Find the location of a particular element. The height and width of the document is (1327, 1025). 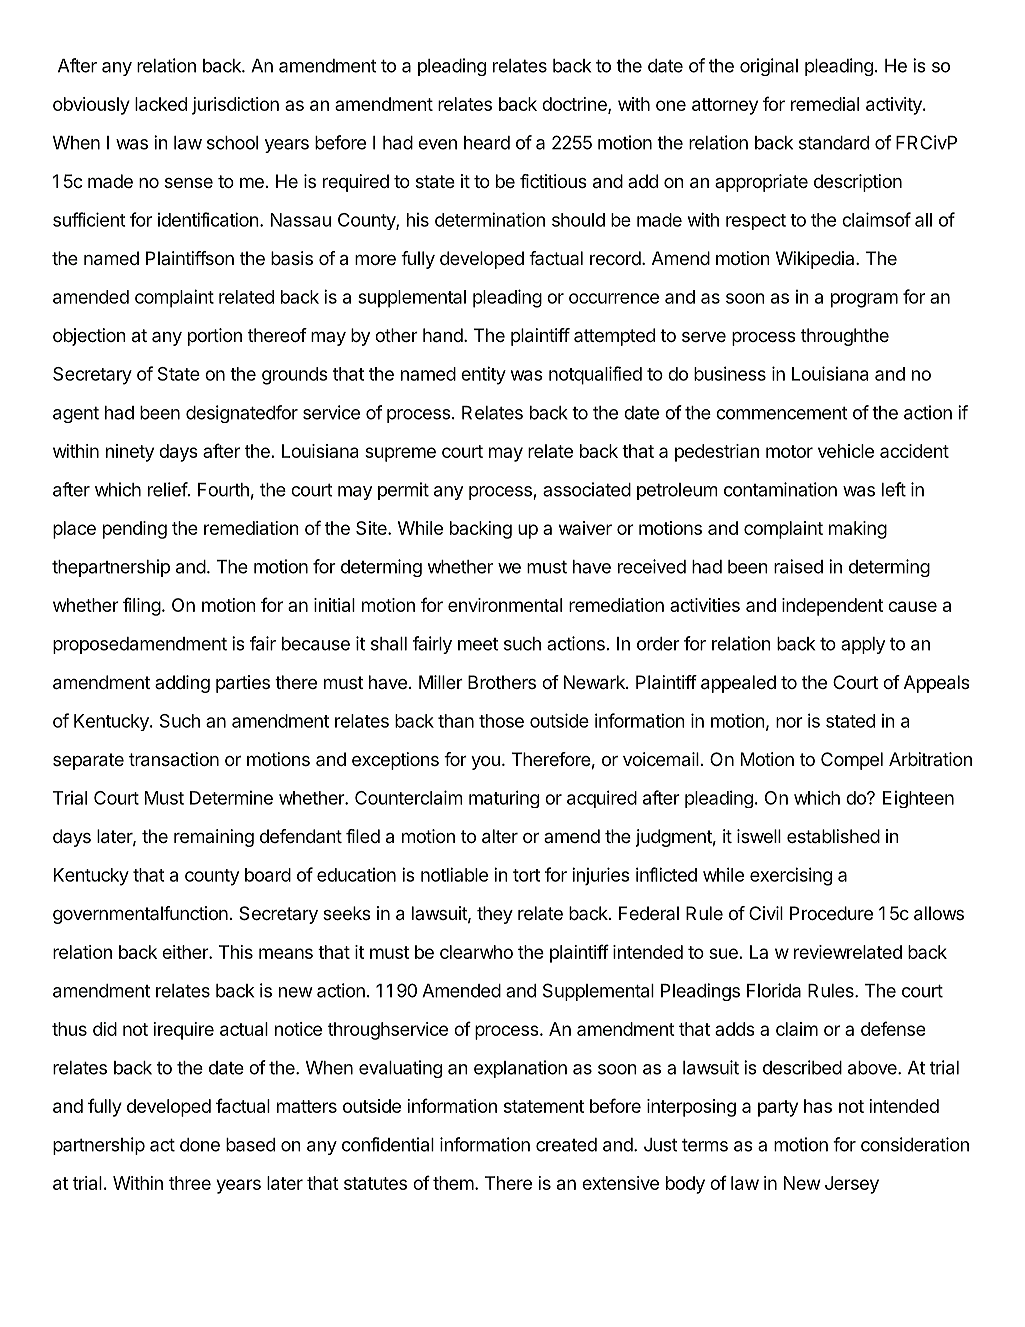

created is located at coordinates (566, 1145).
